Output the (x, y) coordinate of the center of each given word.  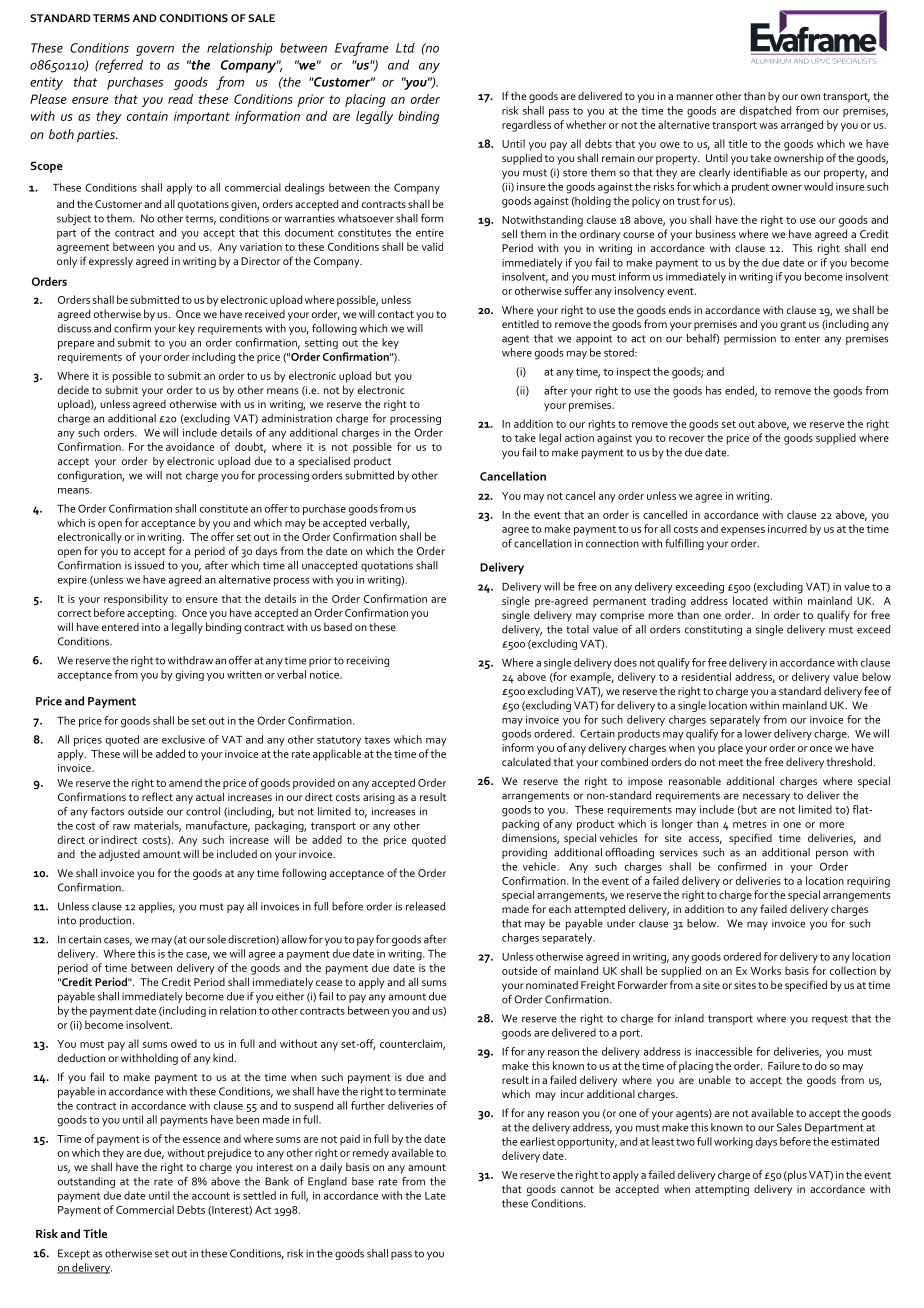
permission (750, 339)
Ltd (405, 48)
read (180, 99)
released (425, 906)
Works (766, 970)
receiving (368, 661)
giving (190, 676)
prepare (76, 345)
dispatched (765, 111)
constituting (713, 630)
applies (157, 907)
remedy (371, 1154)
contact (396, 314)
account (211, 1196)
